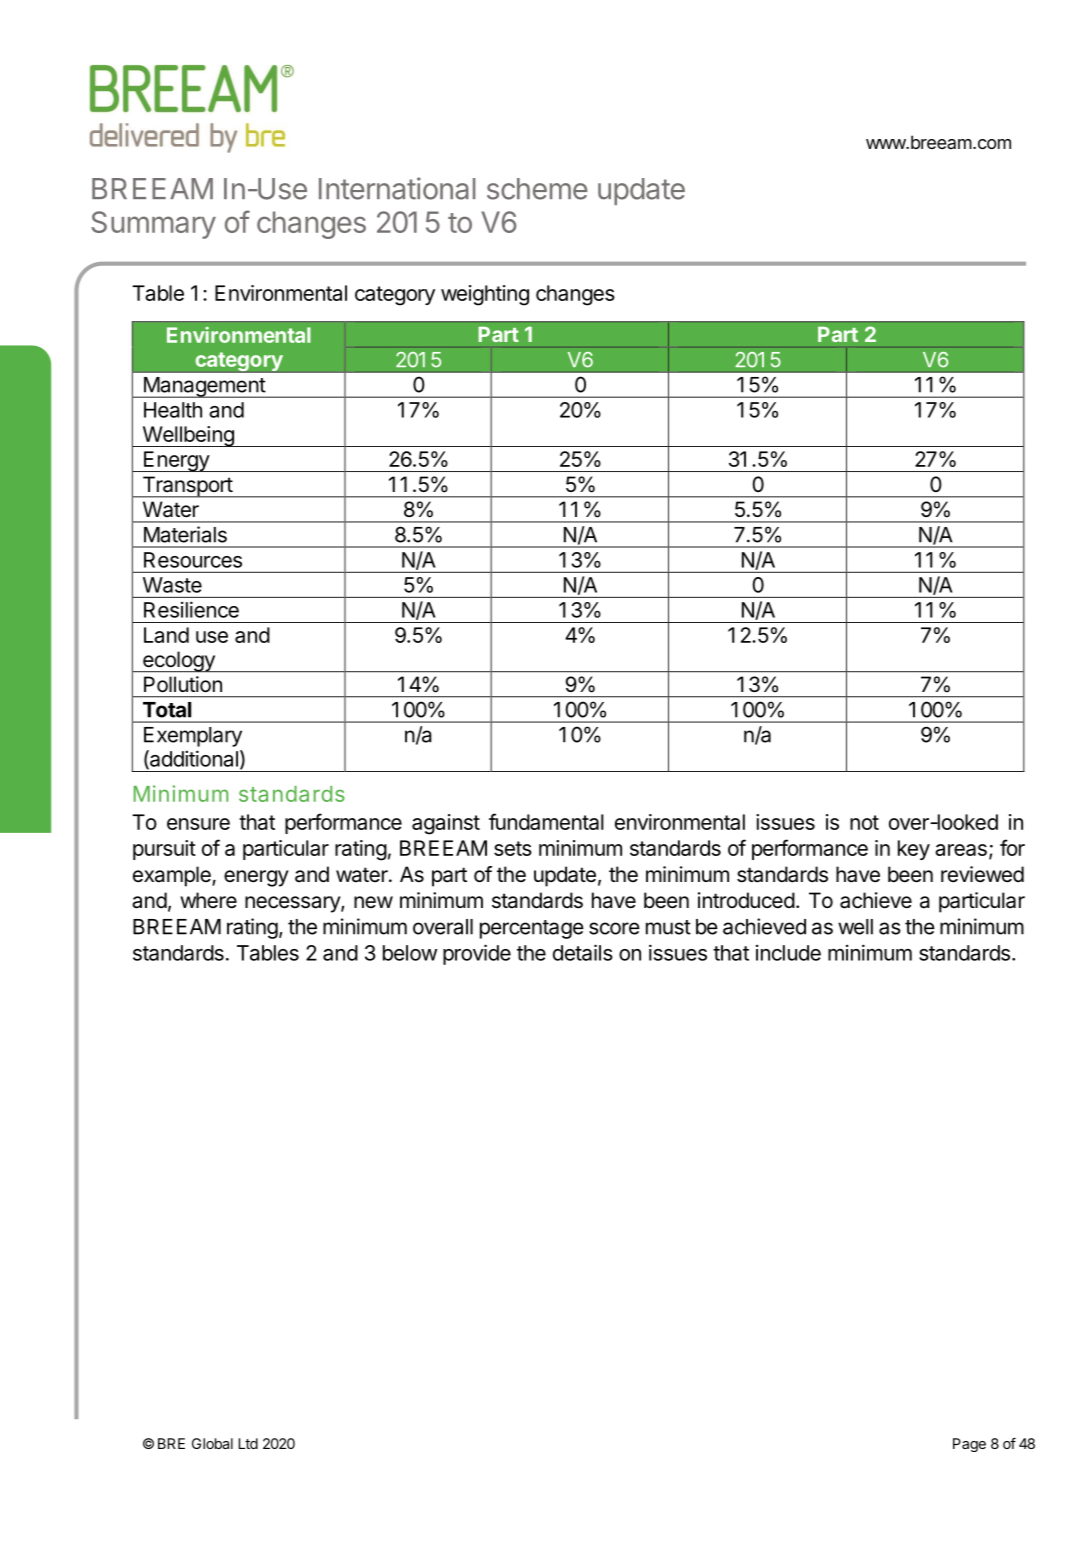 The width and height of the screenshot is (1090, 1541). Describe the element at coordinates (208, 900) in the screenshot. I see `where` at that location.
